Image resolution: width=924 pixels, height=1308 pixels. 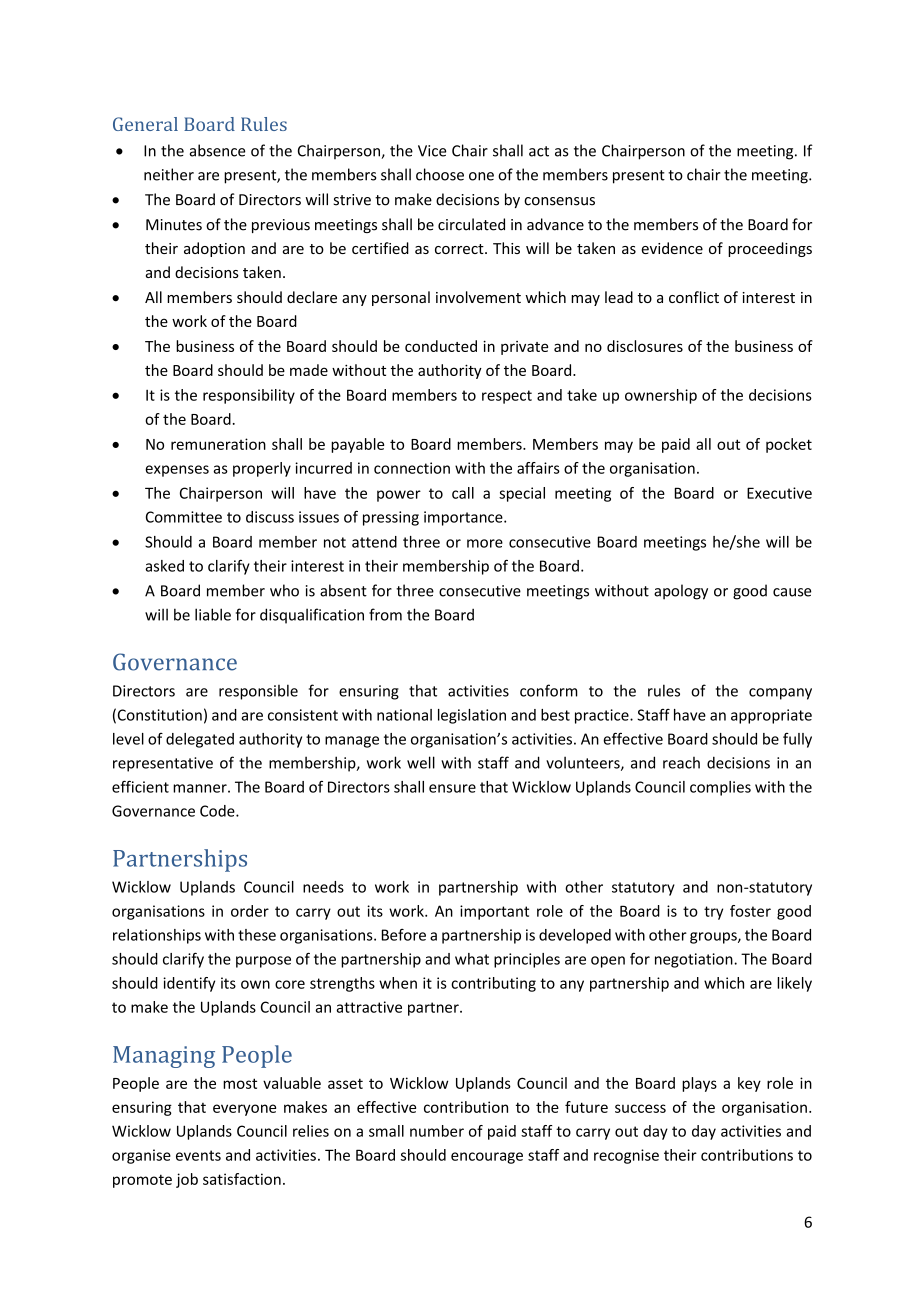 What do you see at coordinates (487, 1158) in the screenshot?
I see `encourage` at bounding box center [487, 1158].
